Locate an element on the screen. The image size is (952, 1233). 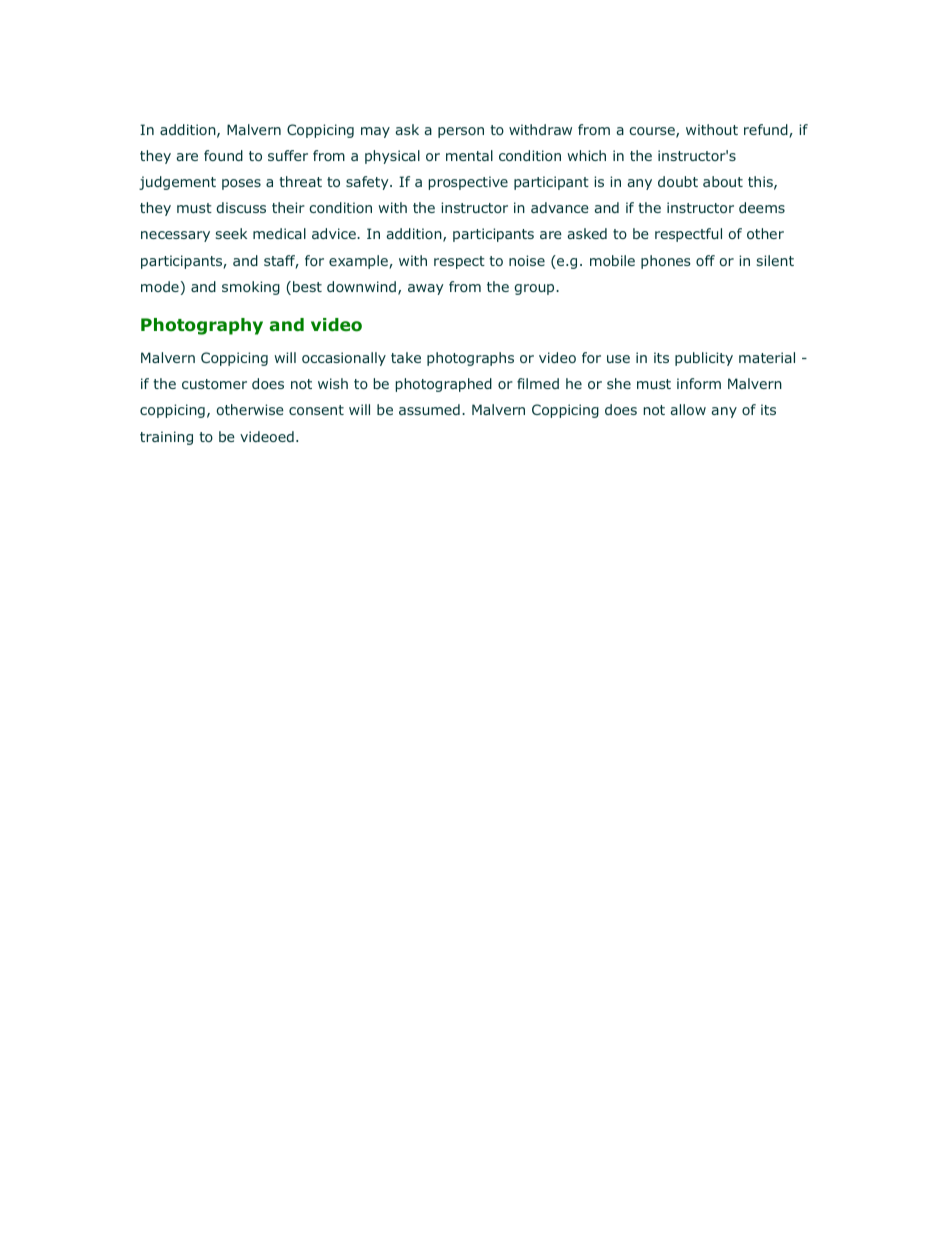
assumed is located at coordinates (429, 409).
